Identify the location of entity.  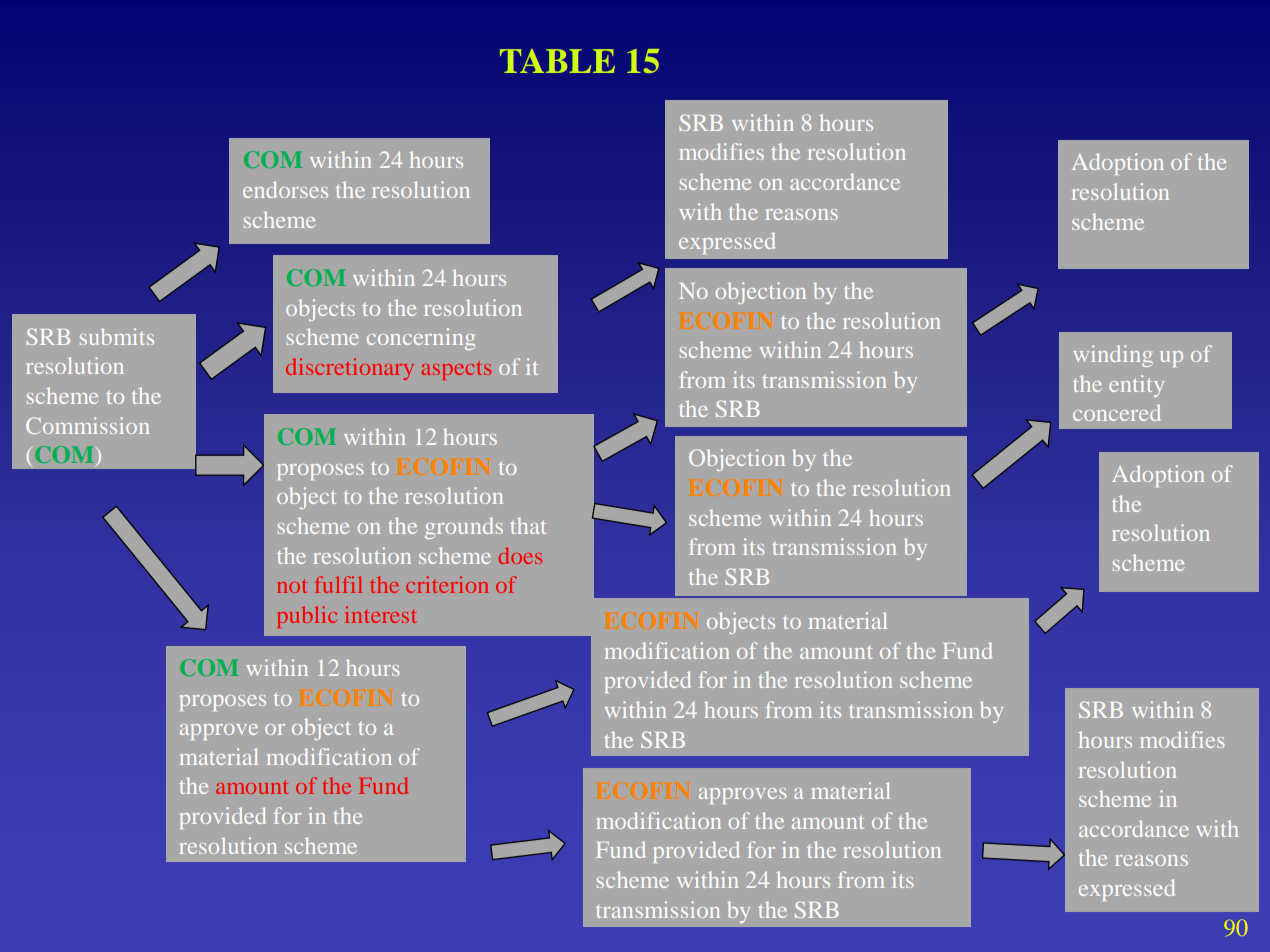
(1136, 386).
